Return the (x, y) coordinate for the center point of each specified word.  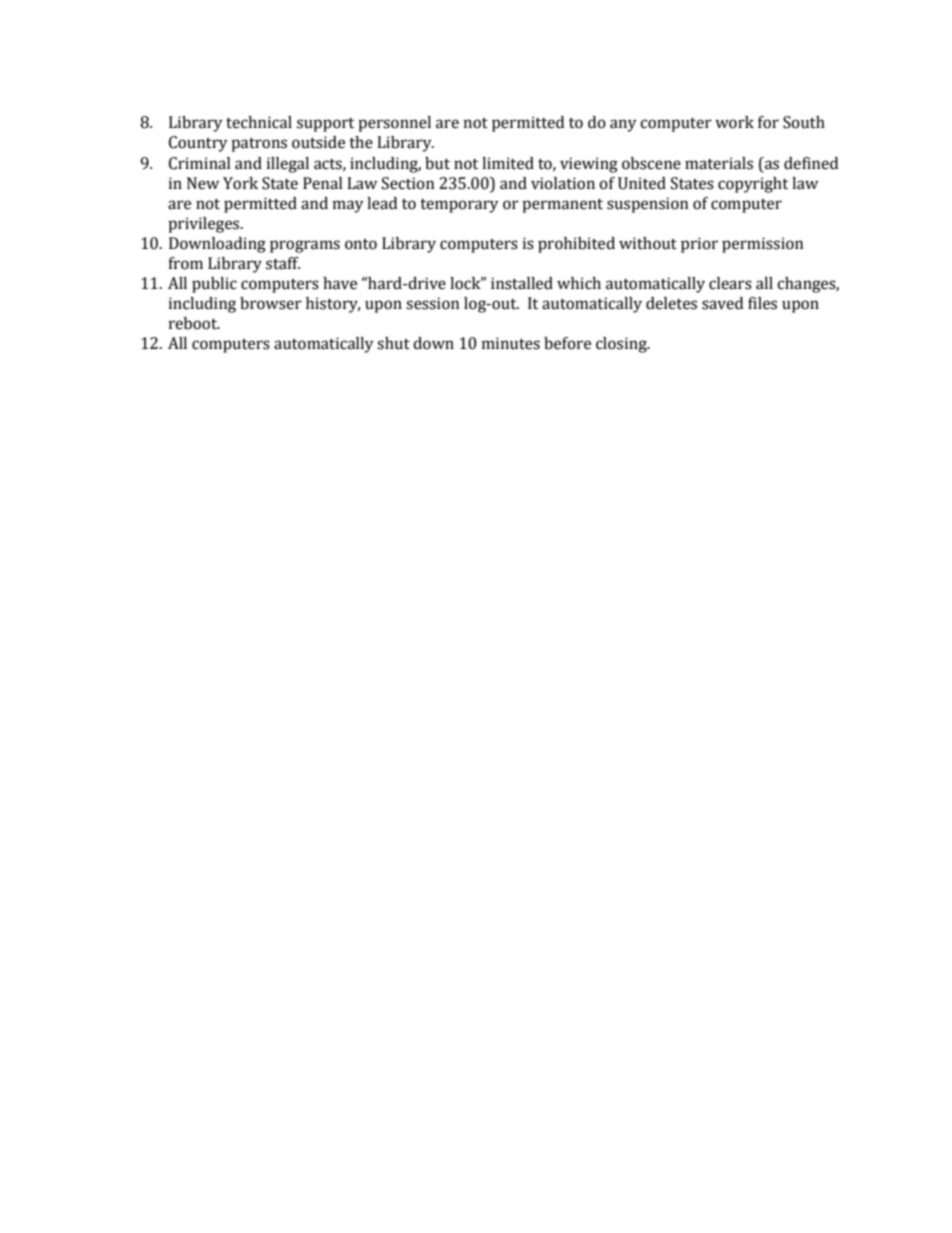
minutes (511, 343)
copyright (753, 185)
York (240, 183)
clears (730, 283)
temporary (459, 206)
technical (259, 122)
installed (522, 283)
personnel (394, 124)
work (734, 122)
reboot (194, 323)
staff (283, 263)
